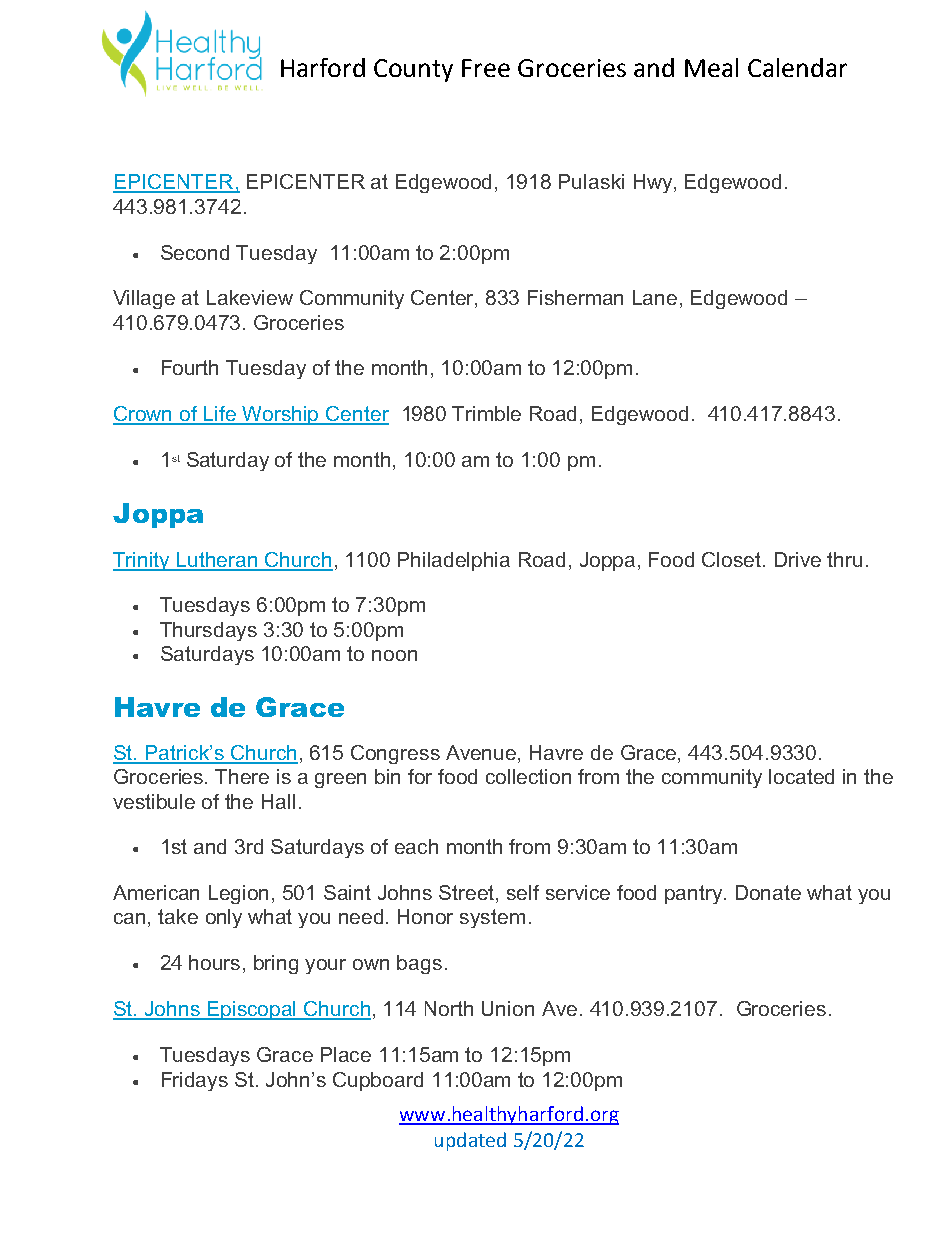  I want to click on Philadelphia, so click(454, 561).
